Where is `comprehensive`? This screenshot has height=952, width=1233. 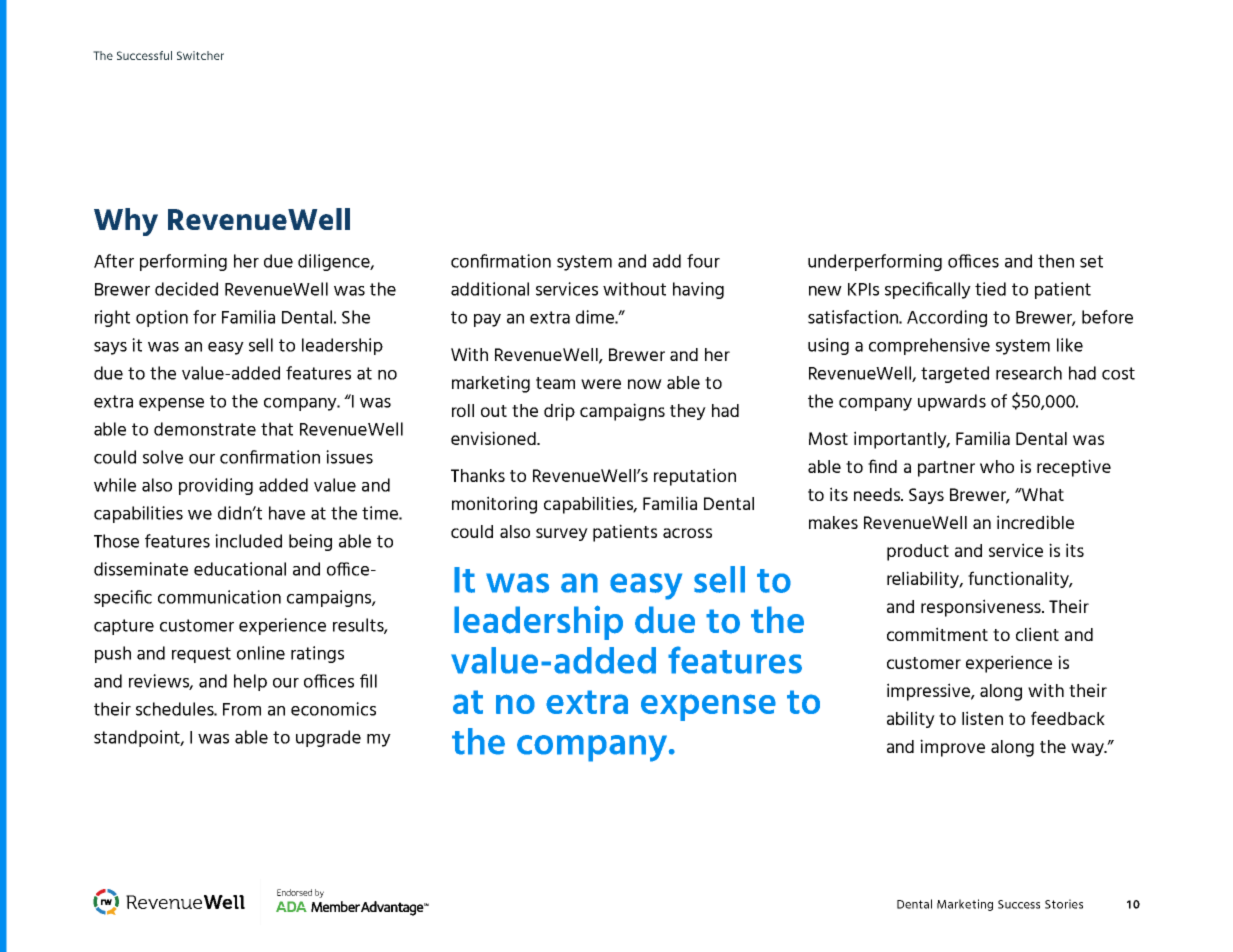 comprehensive is located at coordinates (929, 346).
